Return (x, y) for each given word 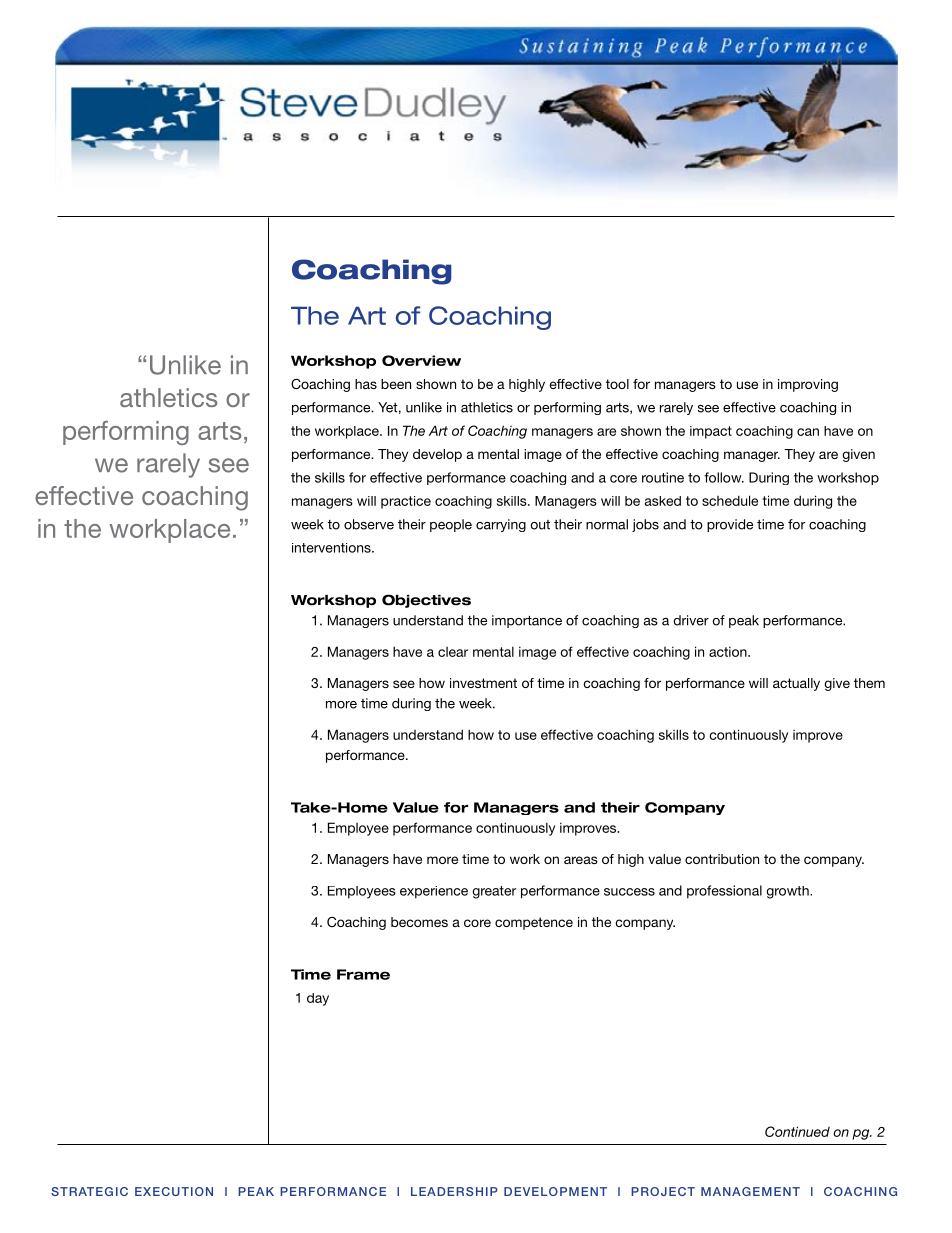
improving (808, 385)
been (396, 384)
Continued (797, 1131)
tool (617, 384)
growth (788, 892)
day (318, 999)
